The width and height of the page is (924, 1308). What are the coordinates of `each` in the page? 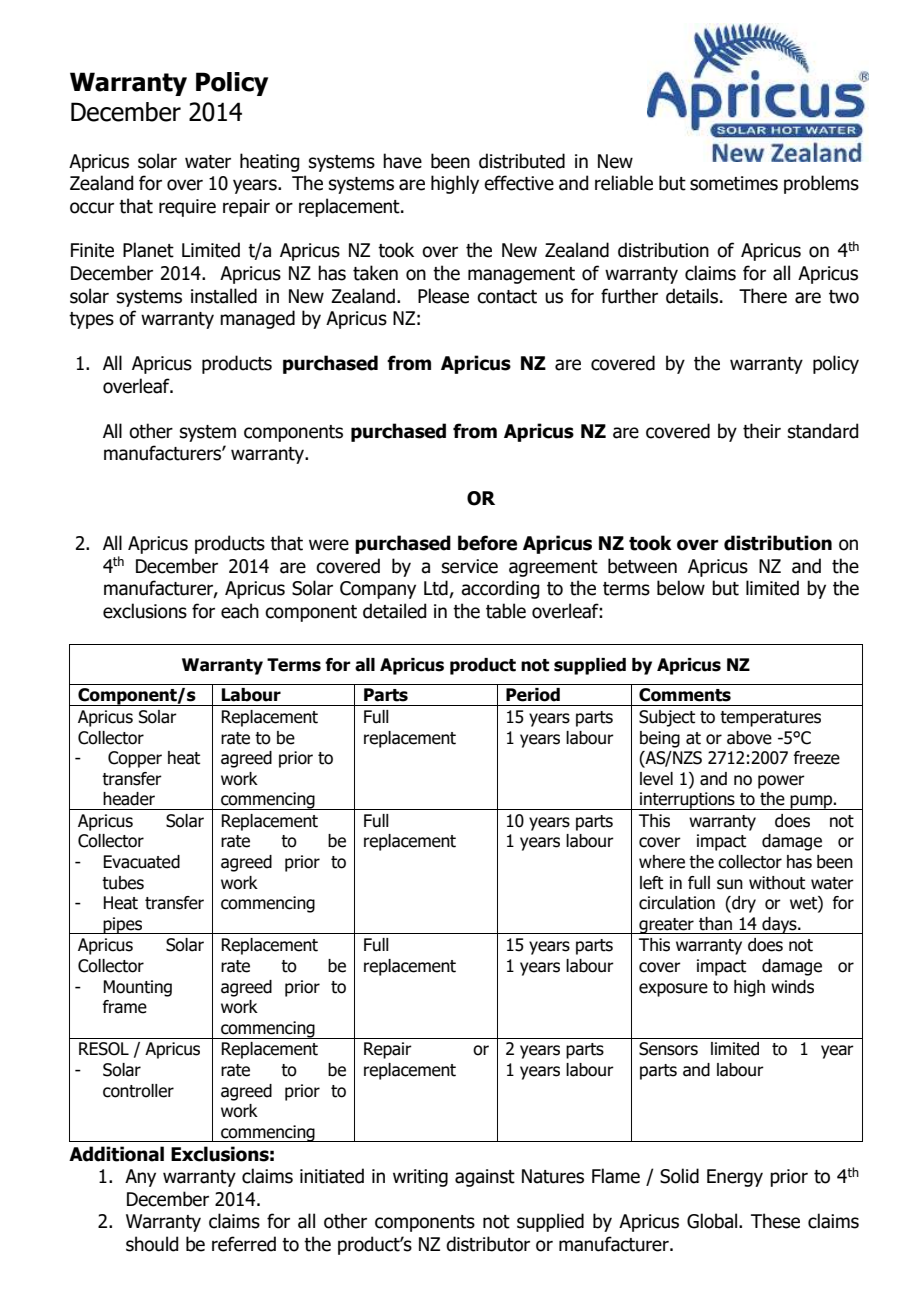 It's located at (240, 611).
